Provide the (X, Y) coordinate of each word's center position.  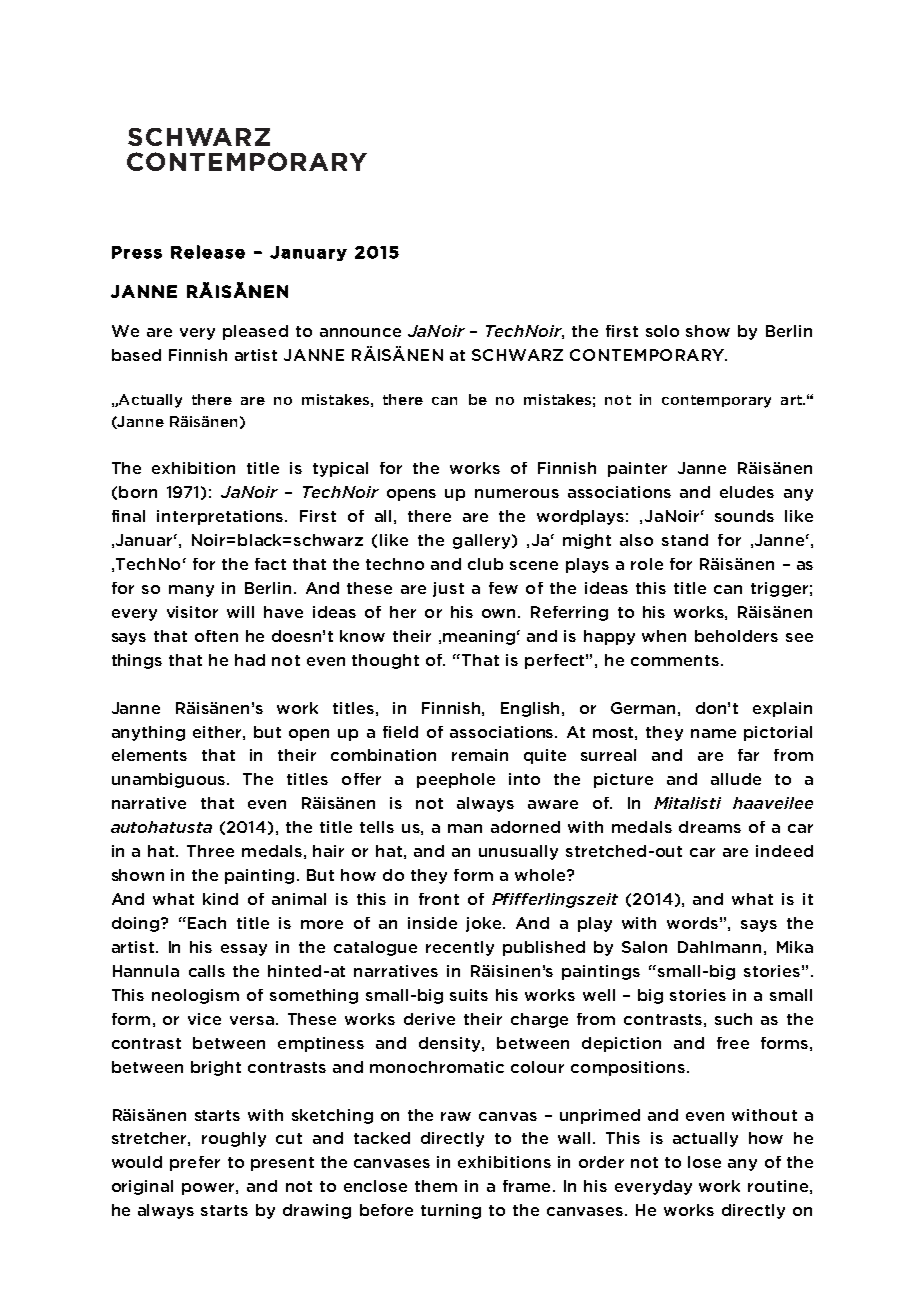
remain (480, 755)
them (436, 1186)
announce (360, 332)
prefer (195, 1163)
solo (662, 331)
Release (208, 252)
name (713, 733)
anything (148, 733)
